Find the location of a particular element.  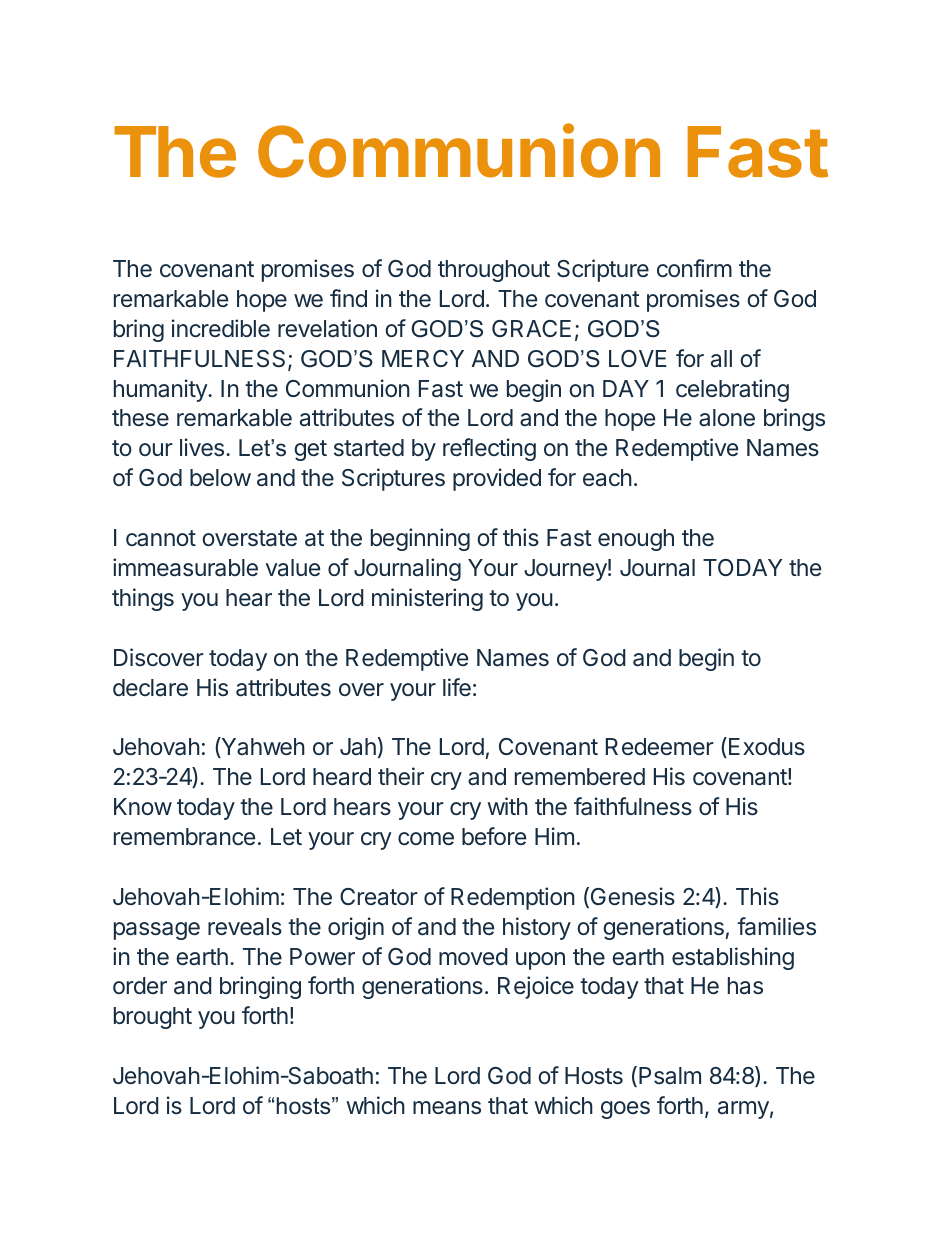

brought is located at coordinates (153, 1018).
